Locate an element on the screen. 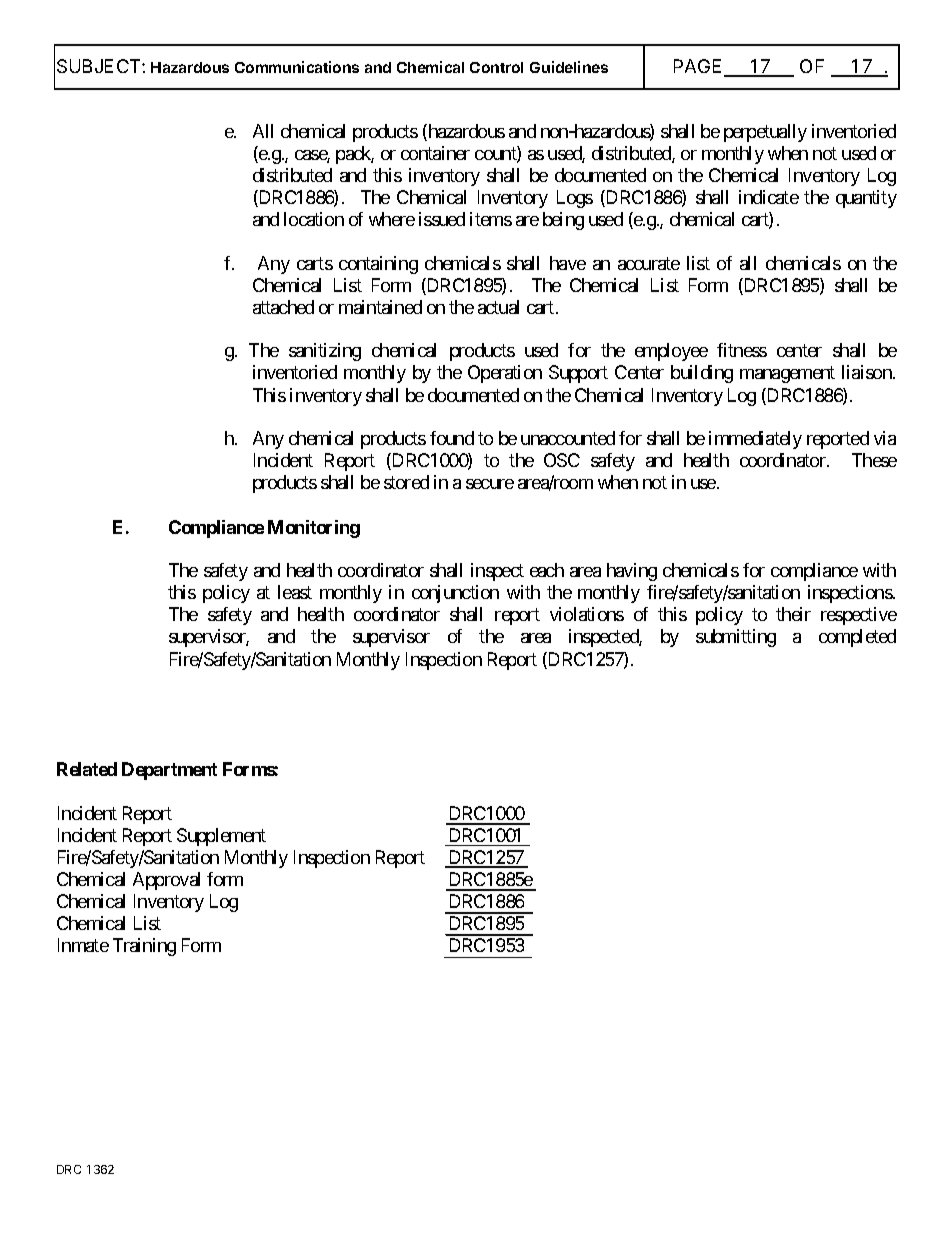 This screenshot has width=952, height=1233. secure is located at coordinates (490, 484).
